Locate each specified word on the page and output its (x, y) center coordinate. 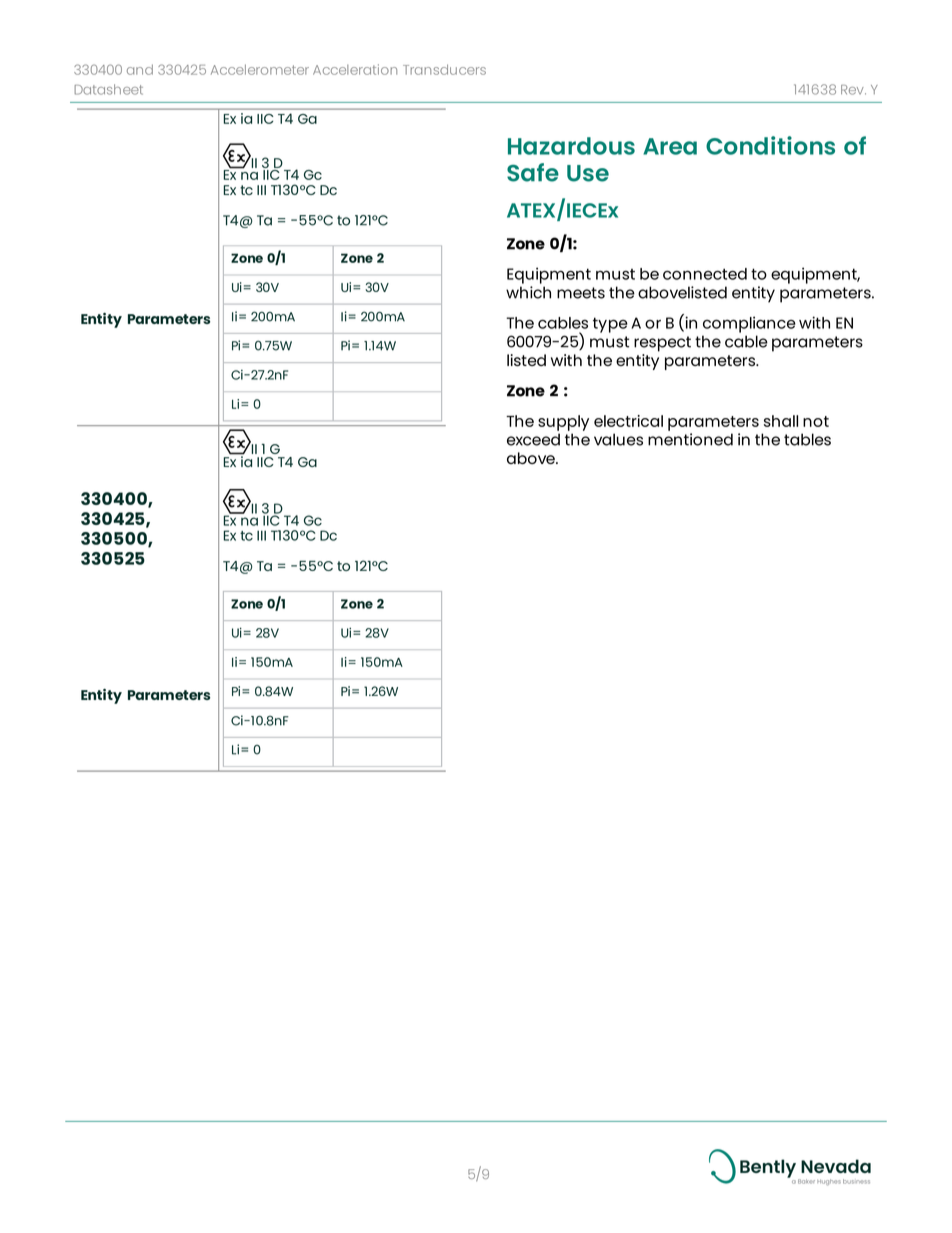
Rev (853, 90)
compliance (749, 324)
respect (662, 344)
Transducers (444, 69)
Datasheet (108, 89)
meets (581, 293)
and (140, 69)
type (610, 325)
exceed (533, 439)
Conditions (770, 145)
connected (705, 274)
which (528, 292)
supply (563, 423)
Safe (533, 172)
